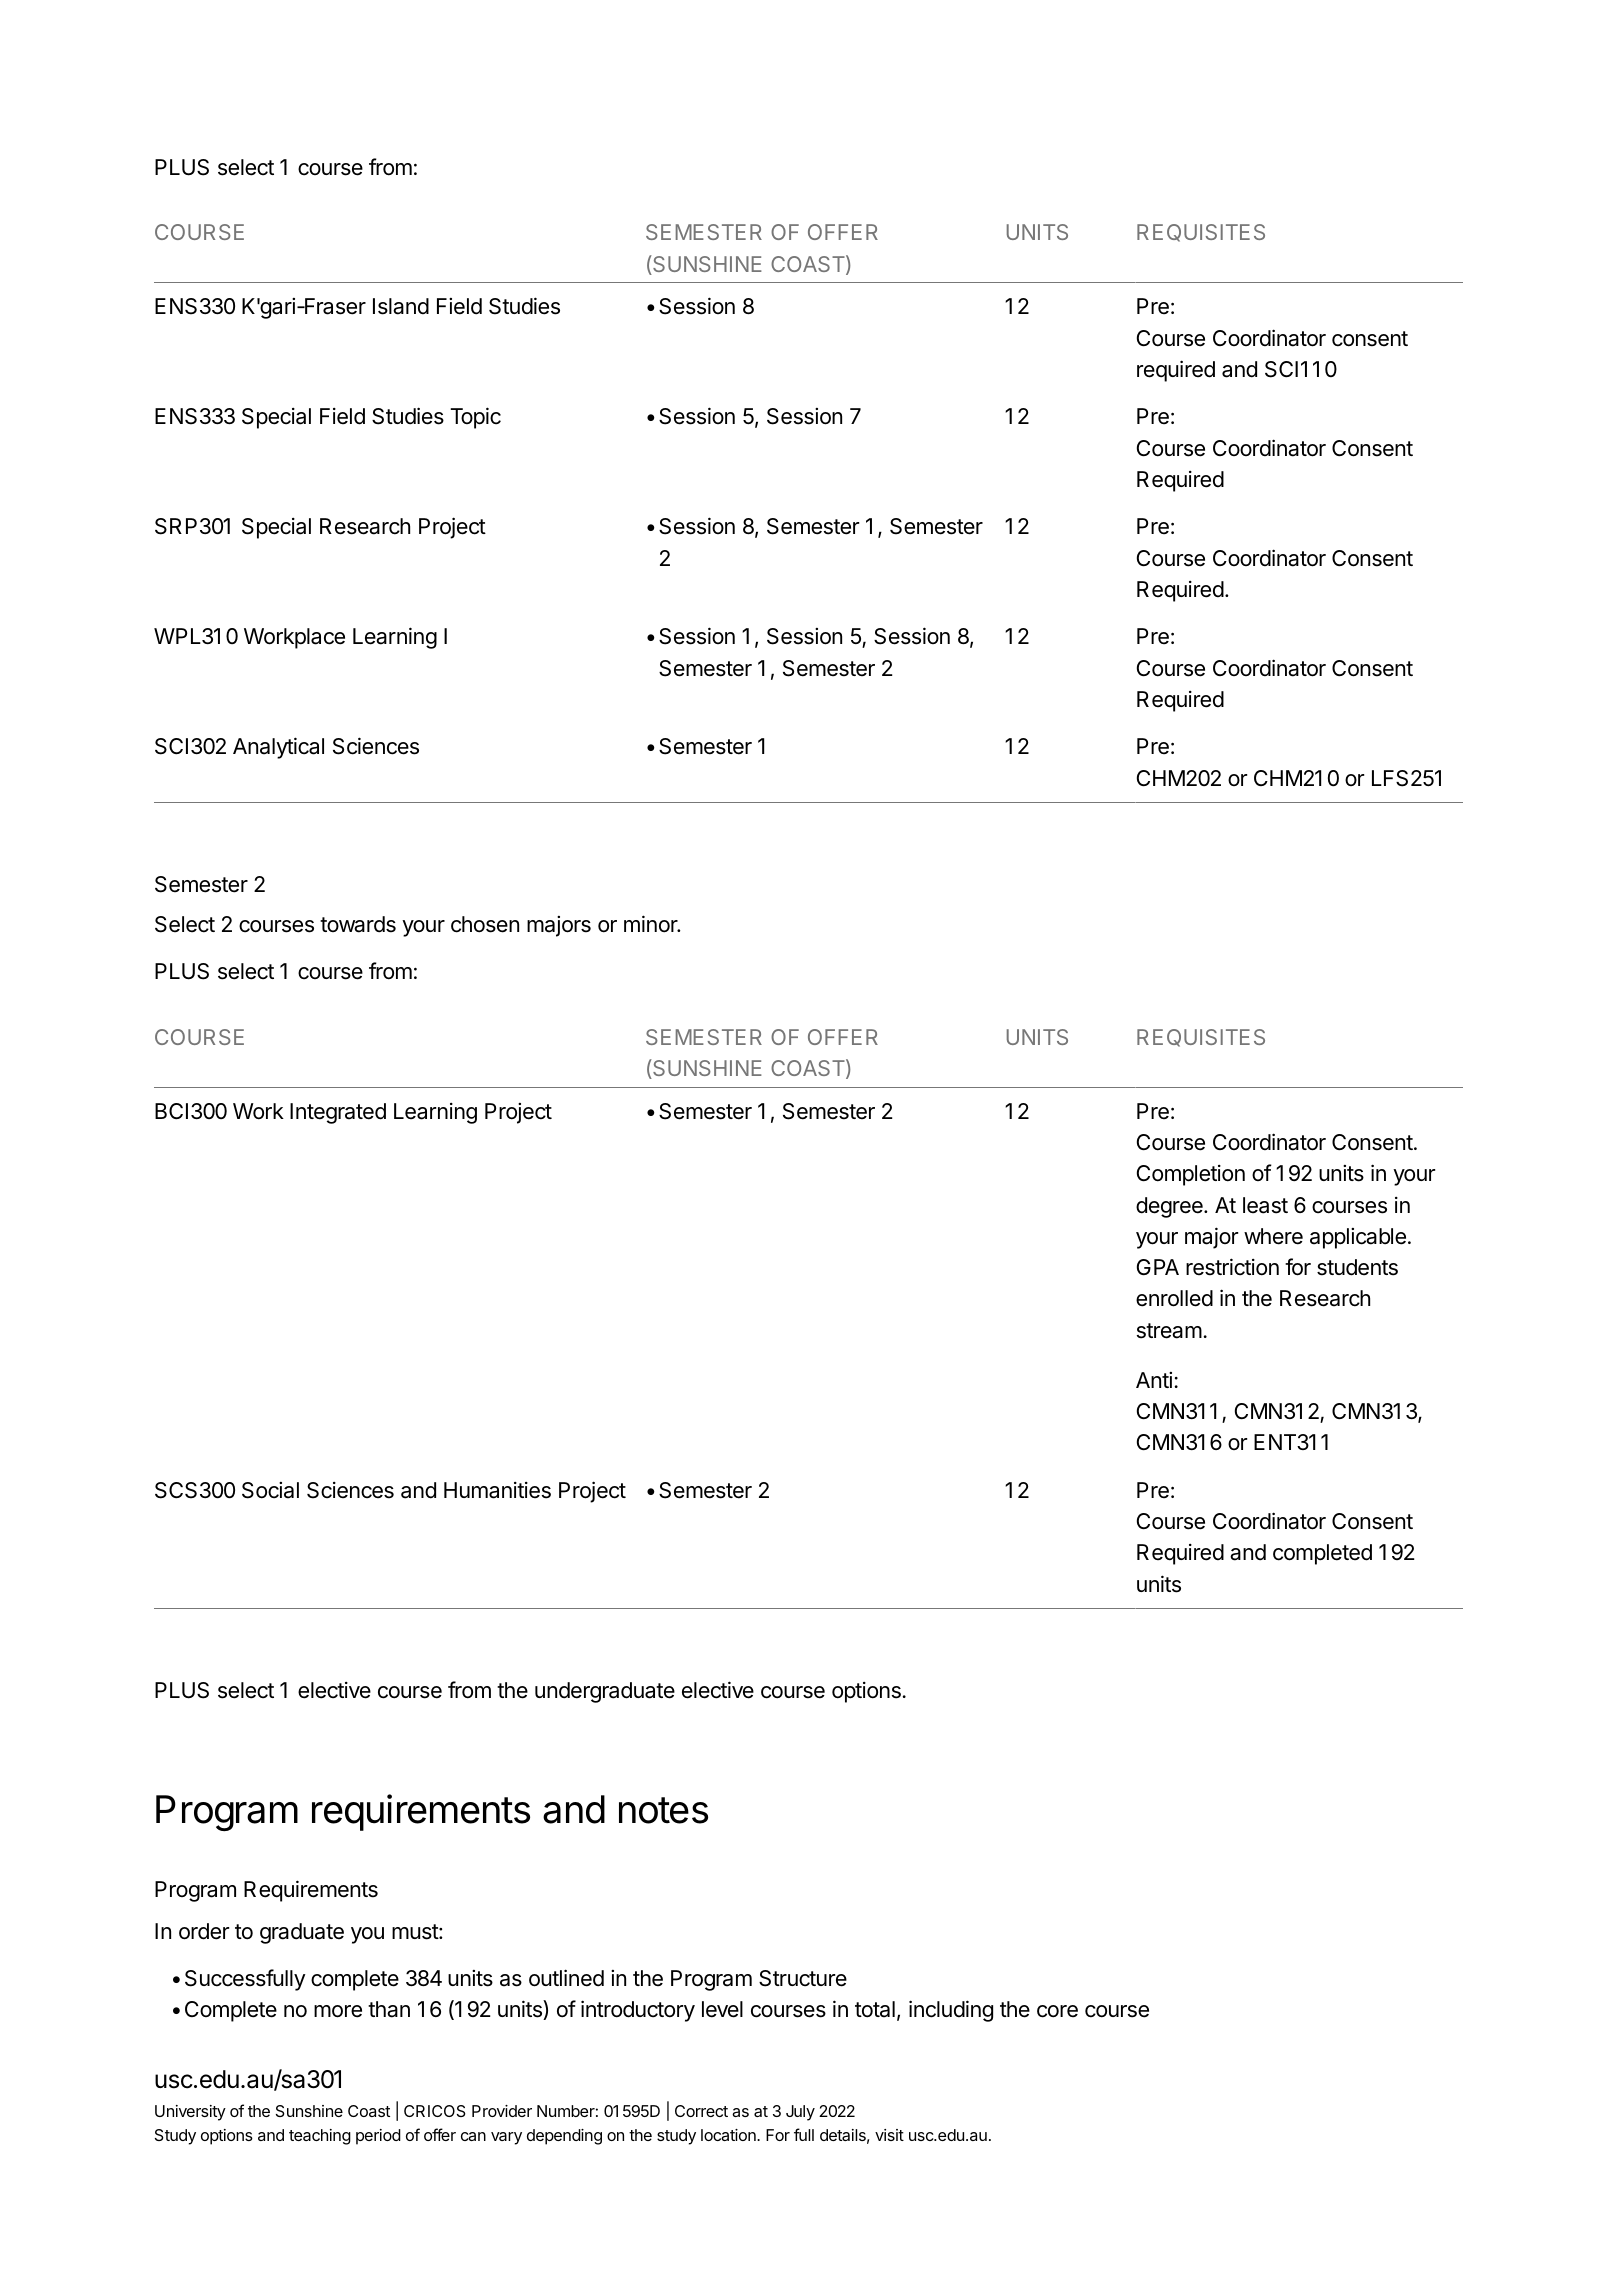  Describe the element at coordinates (475, 418) in the screenshot. I see `Topic` at that location.
